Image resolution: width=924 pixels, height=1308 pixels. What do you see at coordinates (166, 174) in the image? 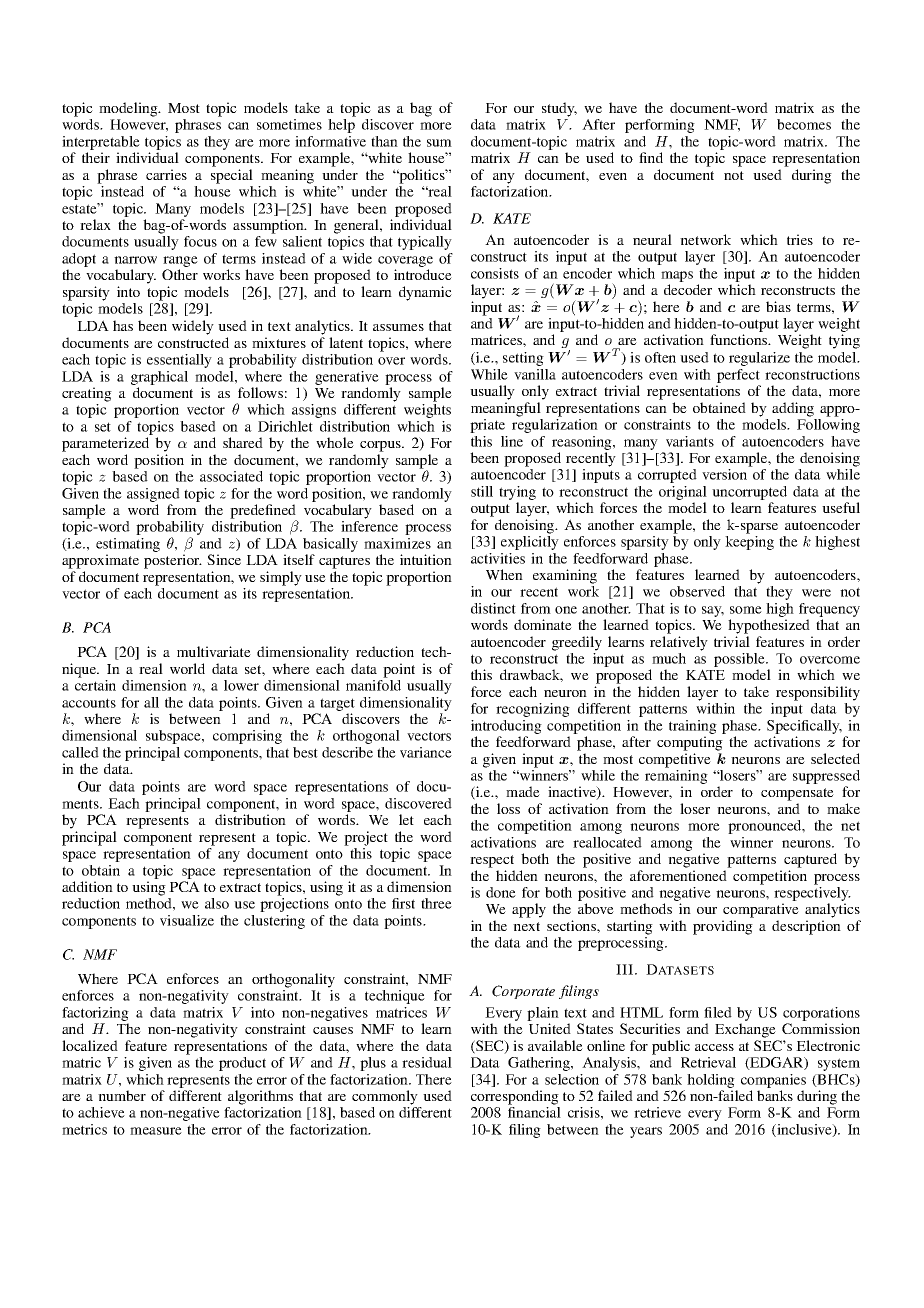
I see `carries` at bounding box center [166, 174].
